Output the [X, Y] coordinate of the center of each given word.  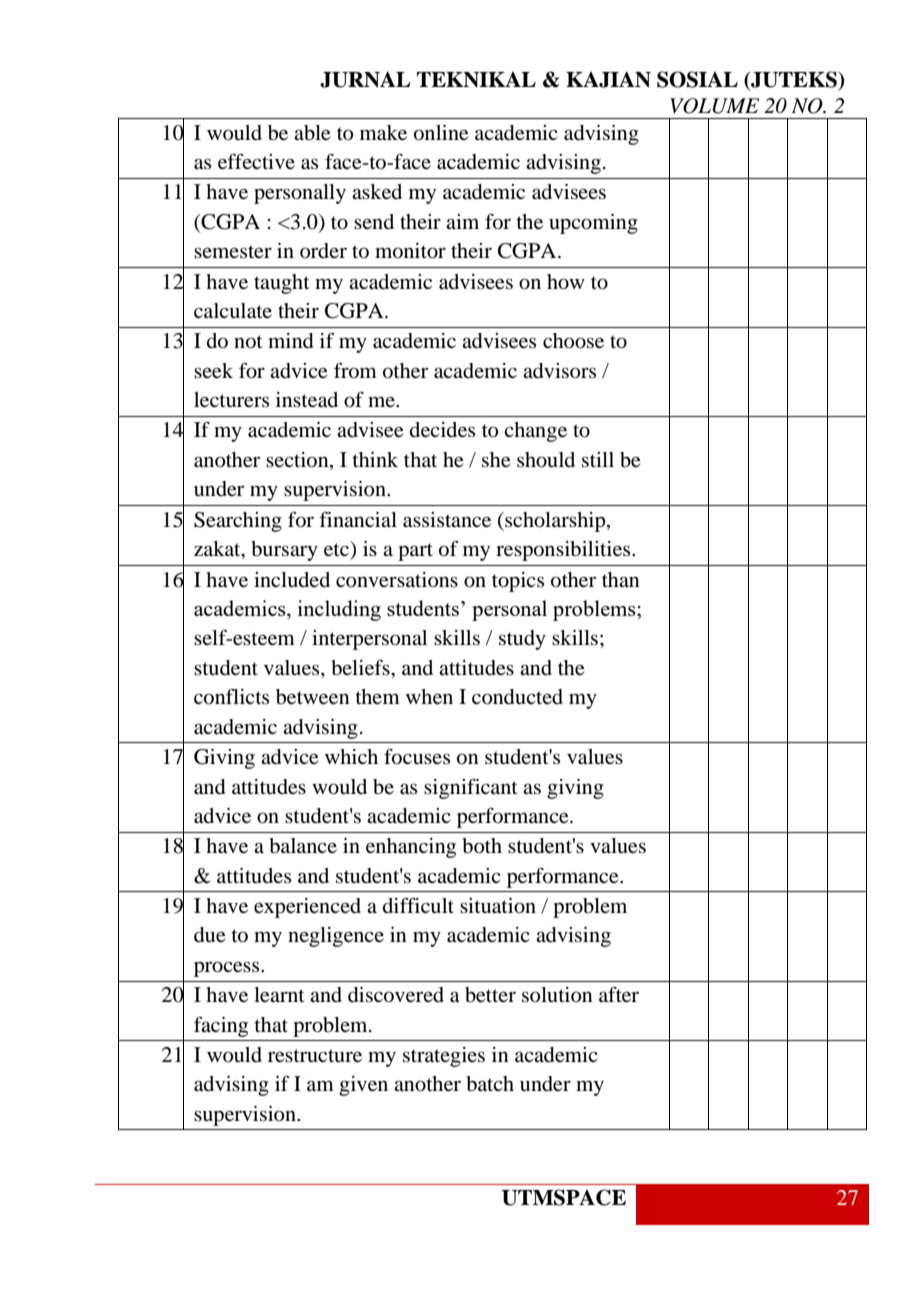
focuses [417, 757]
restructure [315, 1056]
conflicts [231, 697]
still [598, 460]
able [312, 133]
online [441, 133]
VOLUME [714, 106]
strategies [444, 1057]
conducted [517, 697]
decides [442, 430]
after [619, 995]
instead [307, 400]
